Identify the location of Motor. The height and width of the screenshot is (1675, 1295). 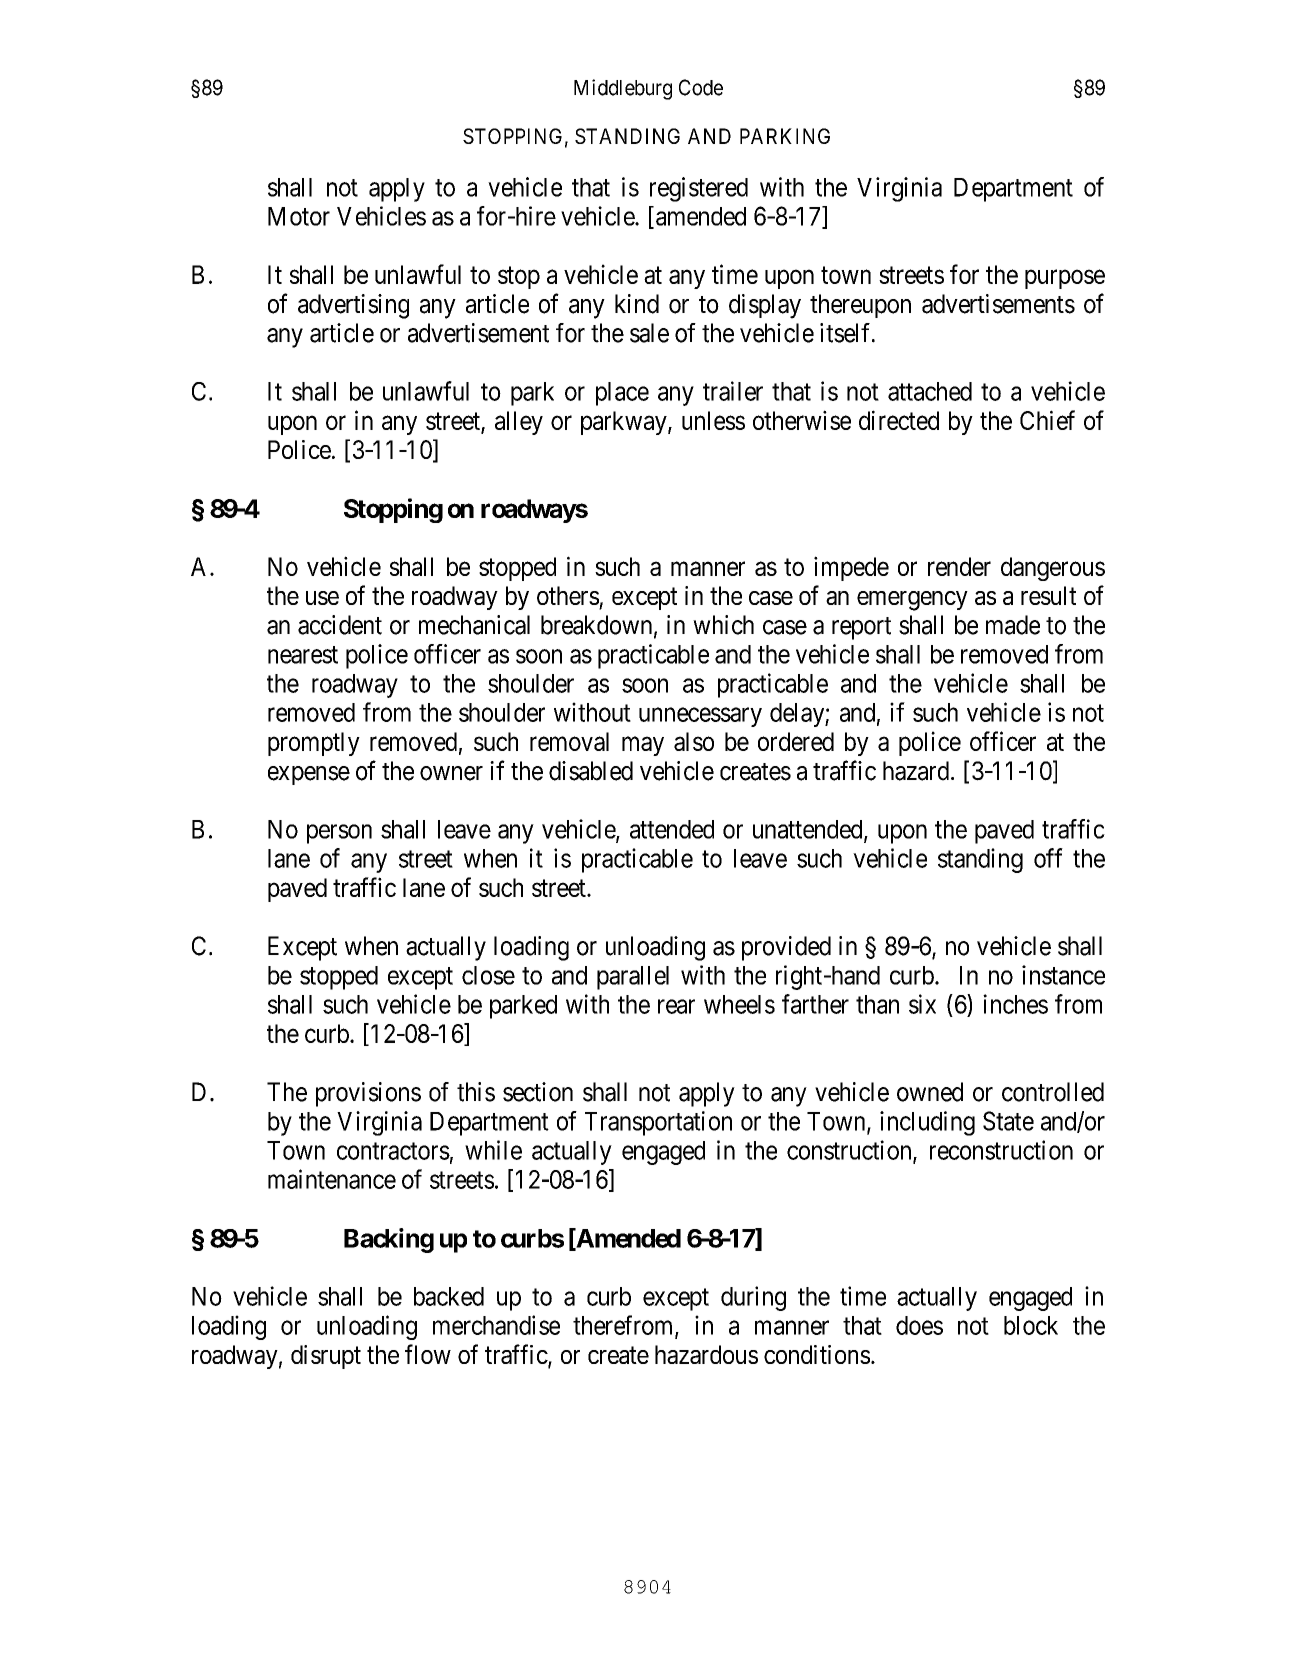
(299, 216).
